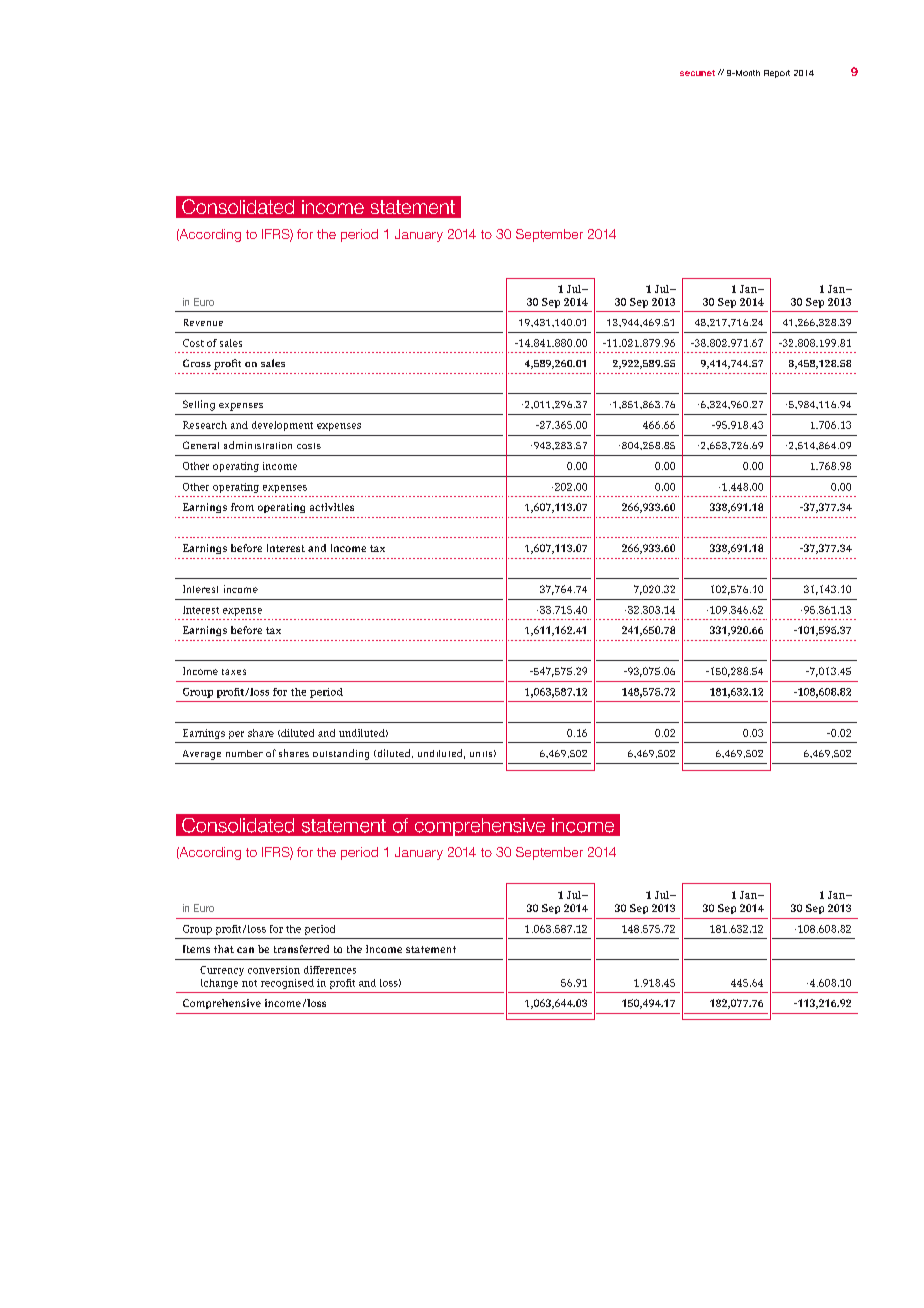 The height and width of the screenshot is (1308, 924). What do you see at coordinates (330, 970) in the screenshot?
I see `differences` at bounding box center [330, 970].
